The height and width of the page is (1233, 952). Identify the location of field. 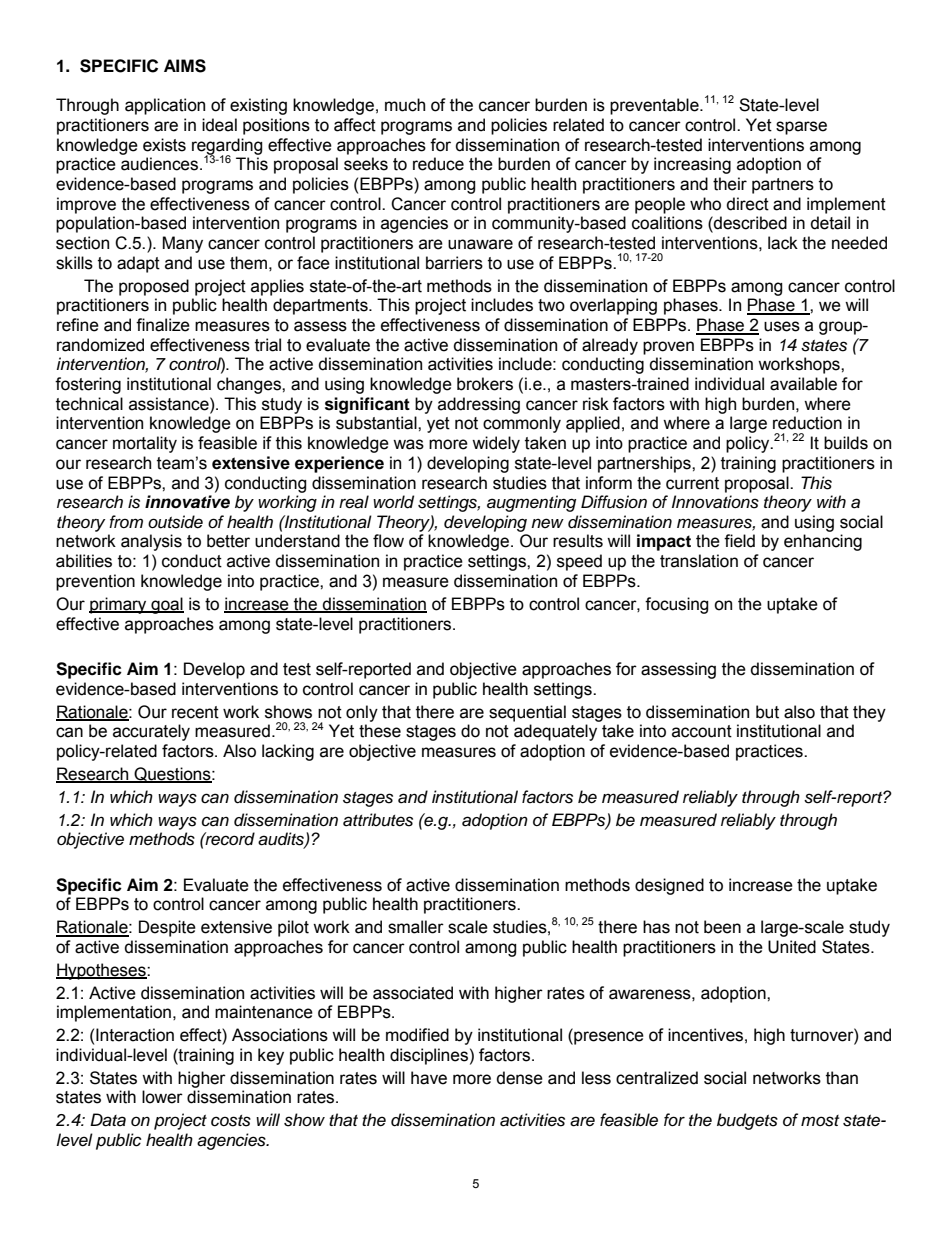
(739, 541).
